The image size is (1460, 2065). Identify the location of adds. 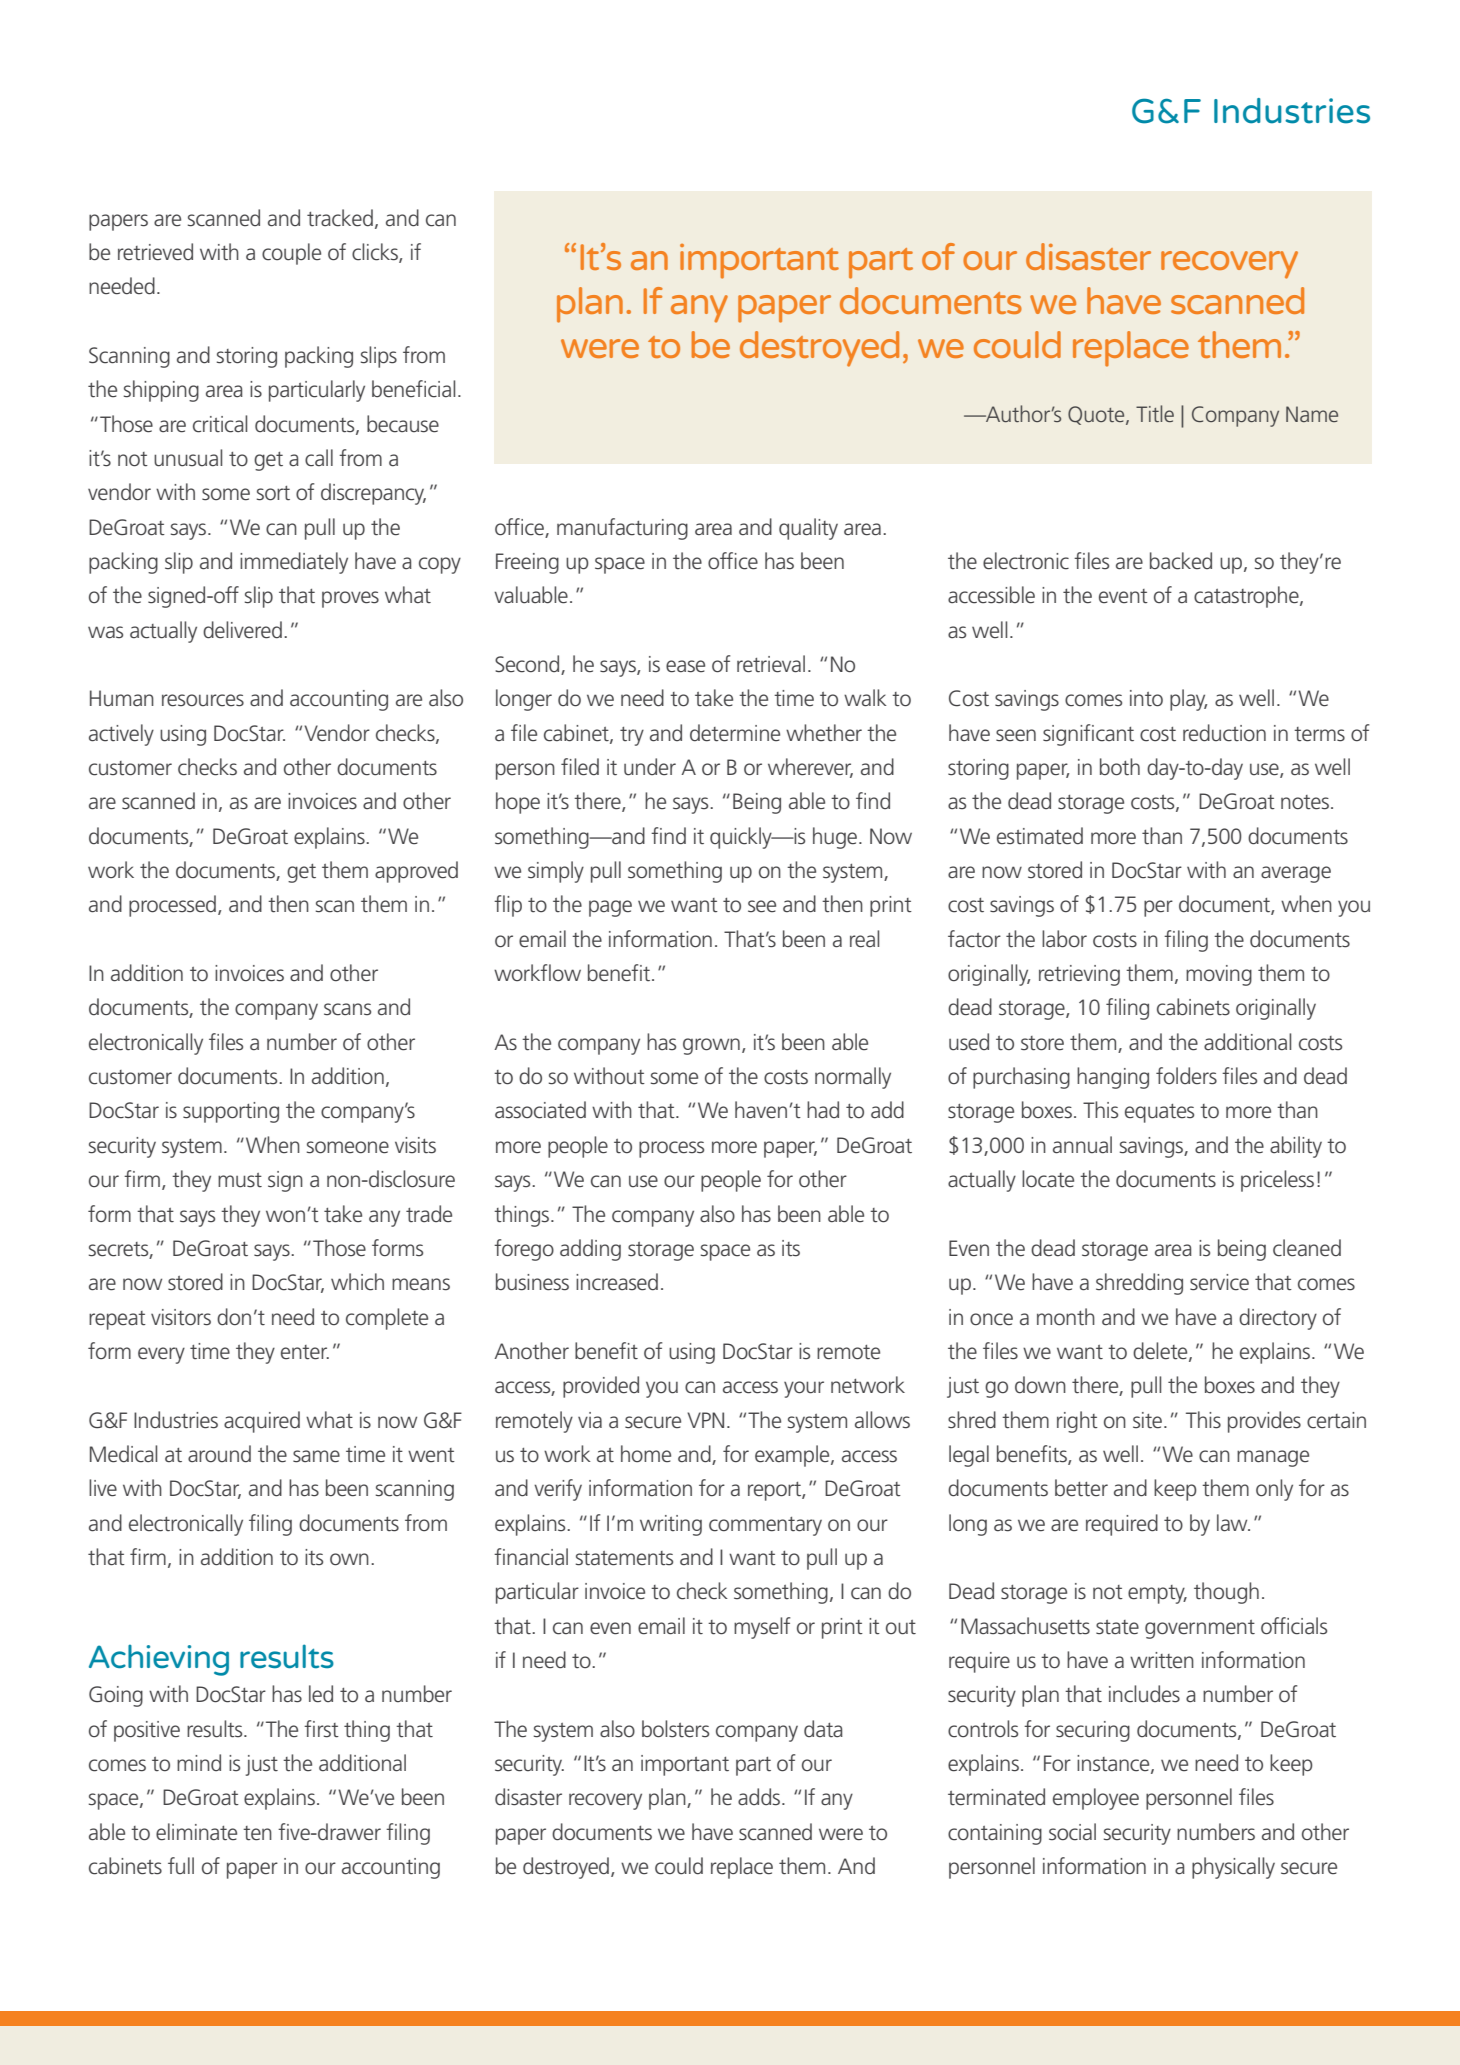
(760, 1797).
